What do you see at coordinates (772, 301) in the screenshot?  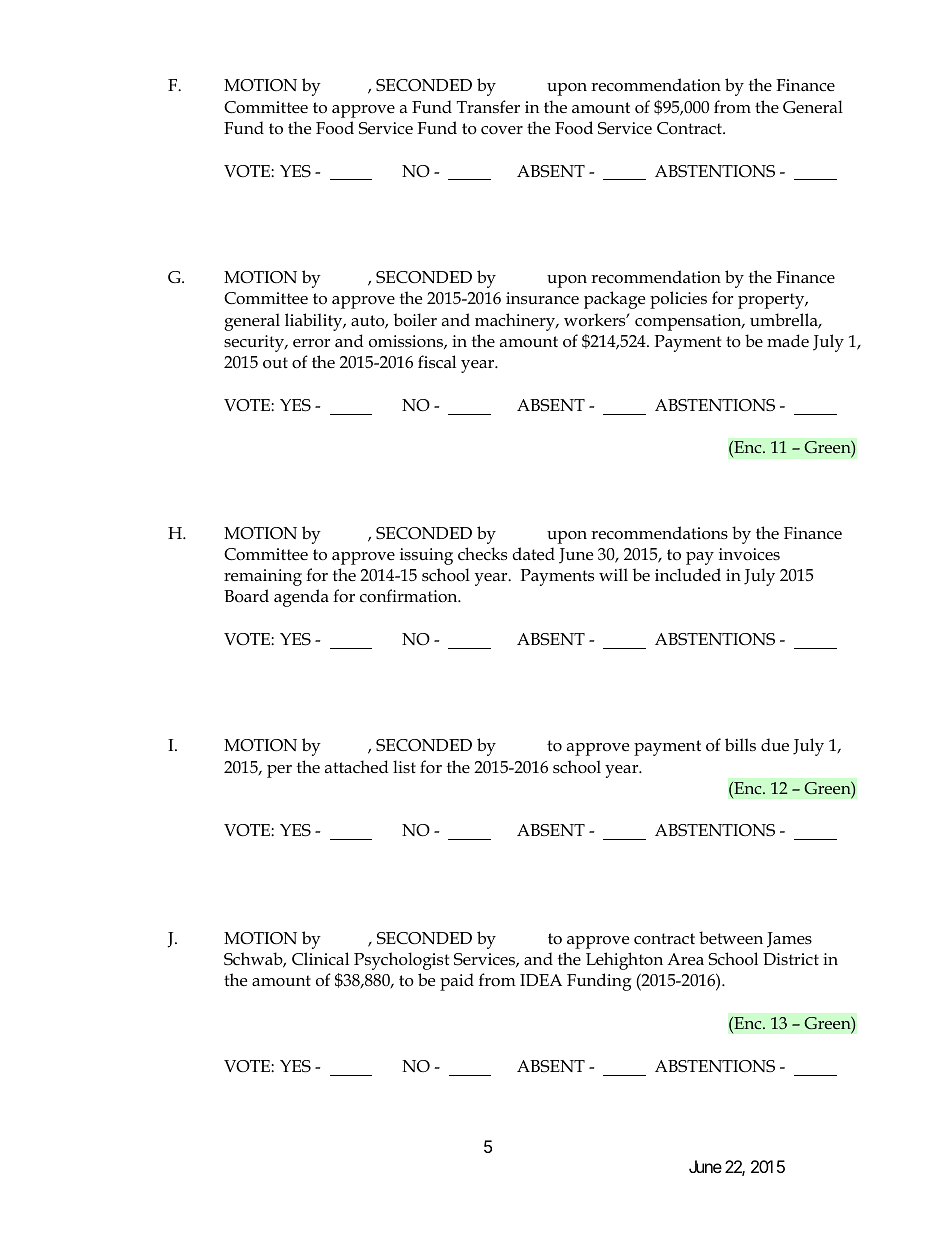 I see `property` at bounding box center [772, 301].
